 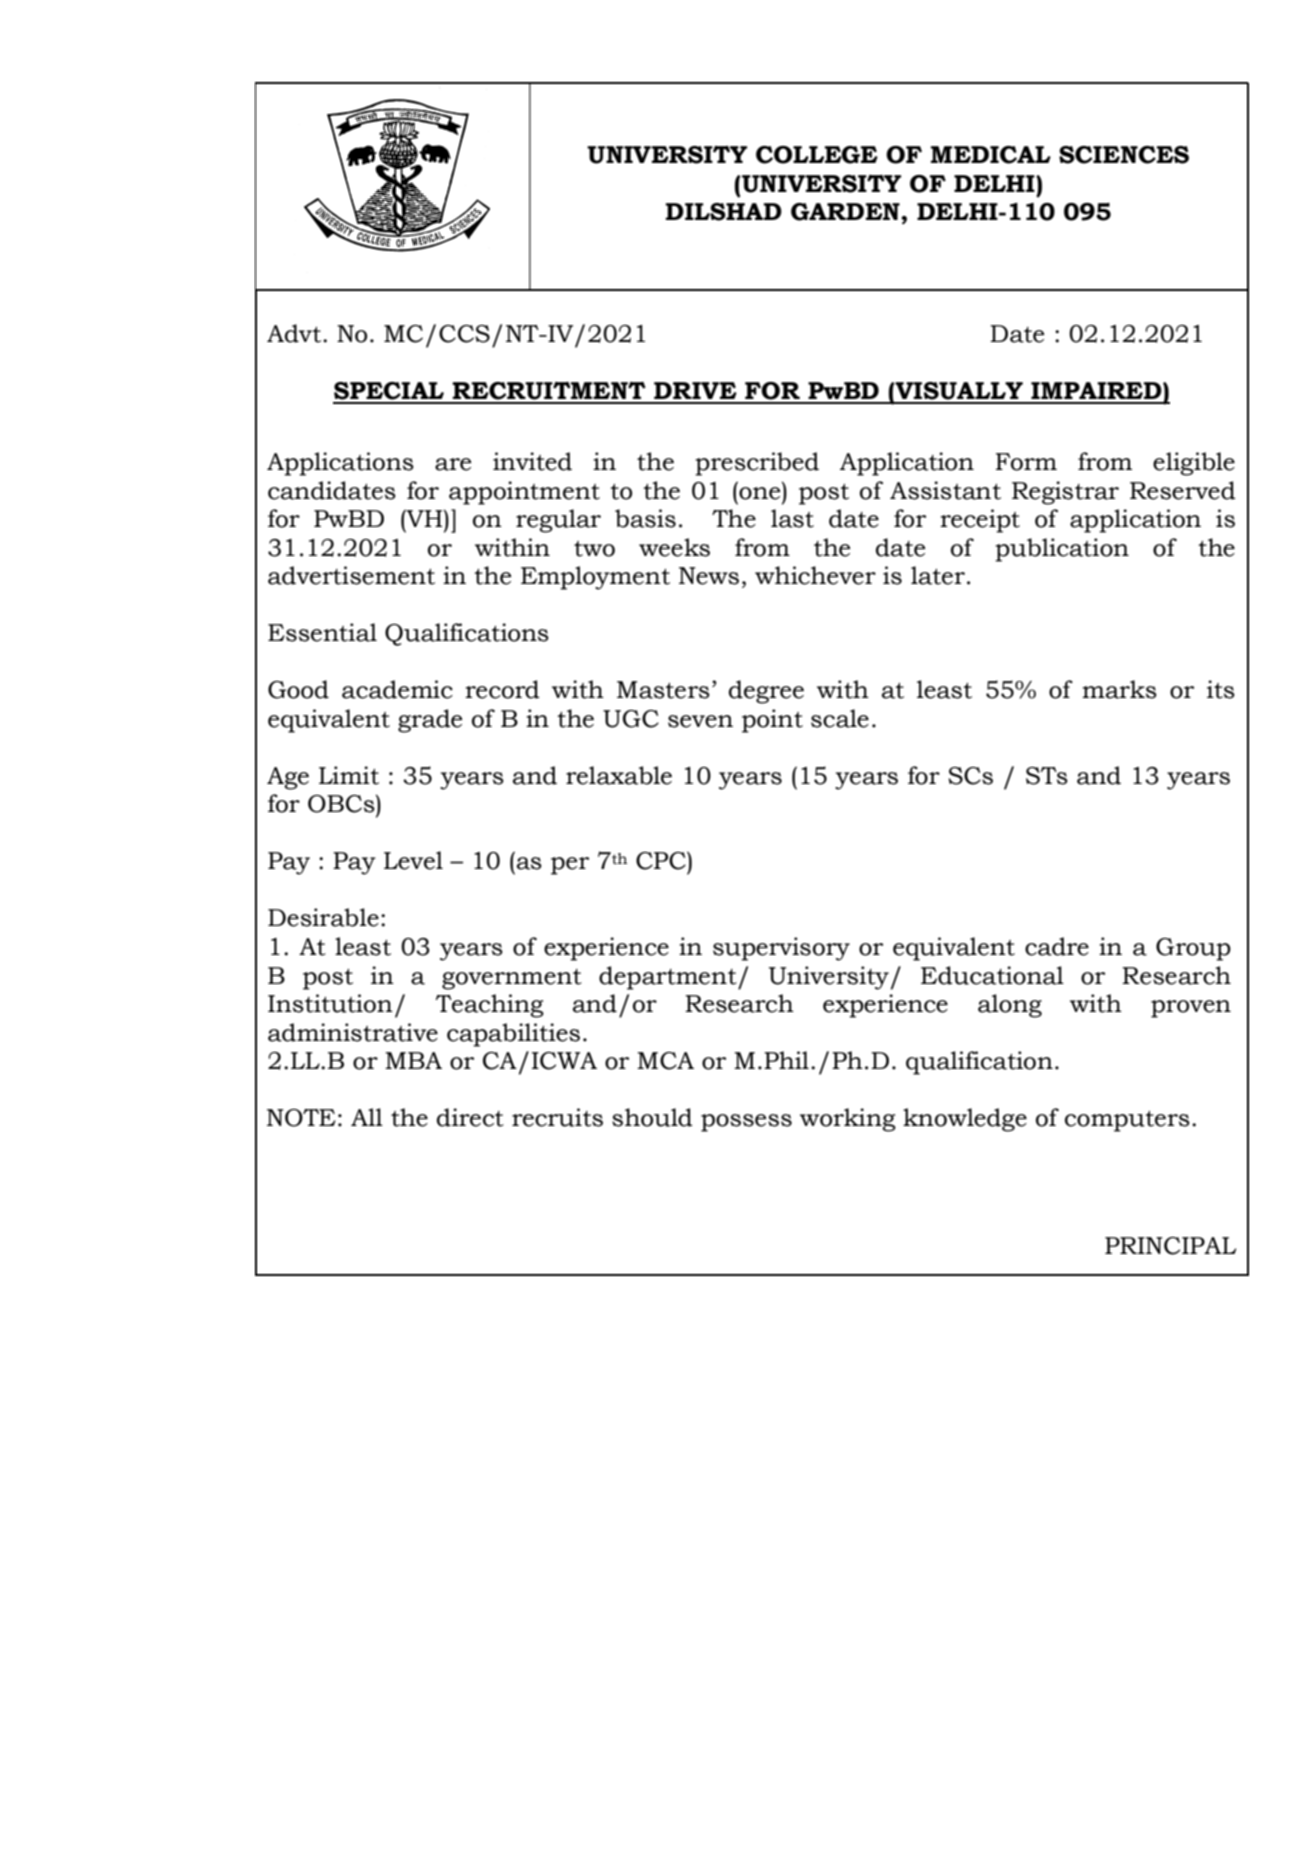 I want to click on possess, so click(x=746, y=1123).
